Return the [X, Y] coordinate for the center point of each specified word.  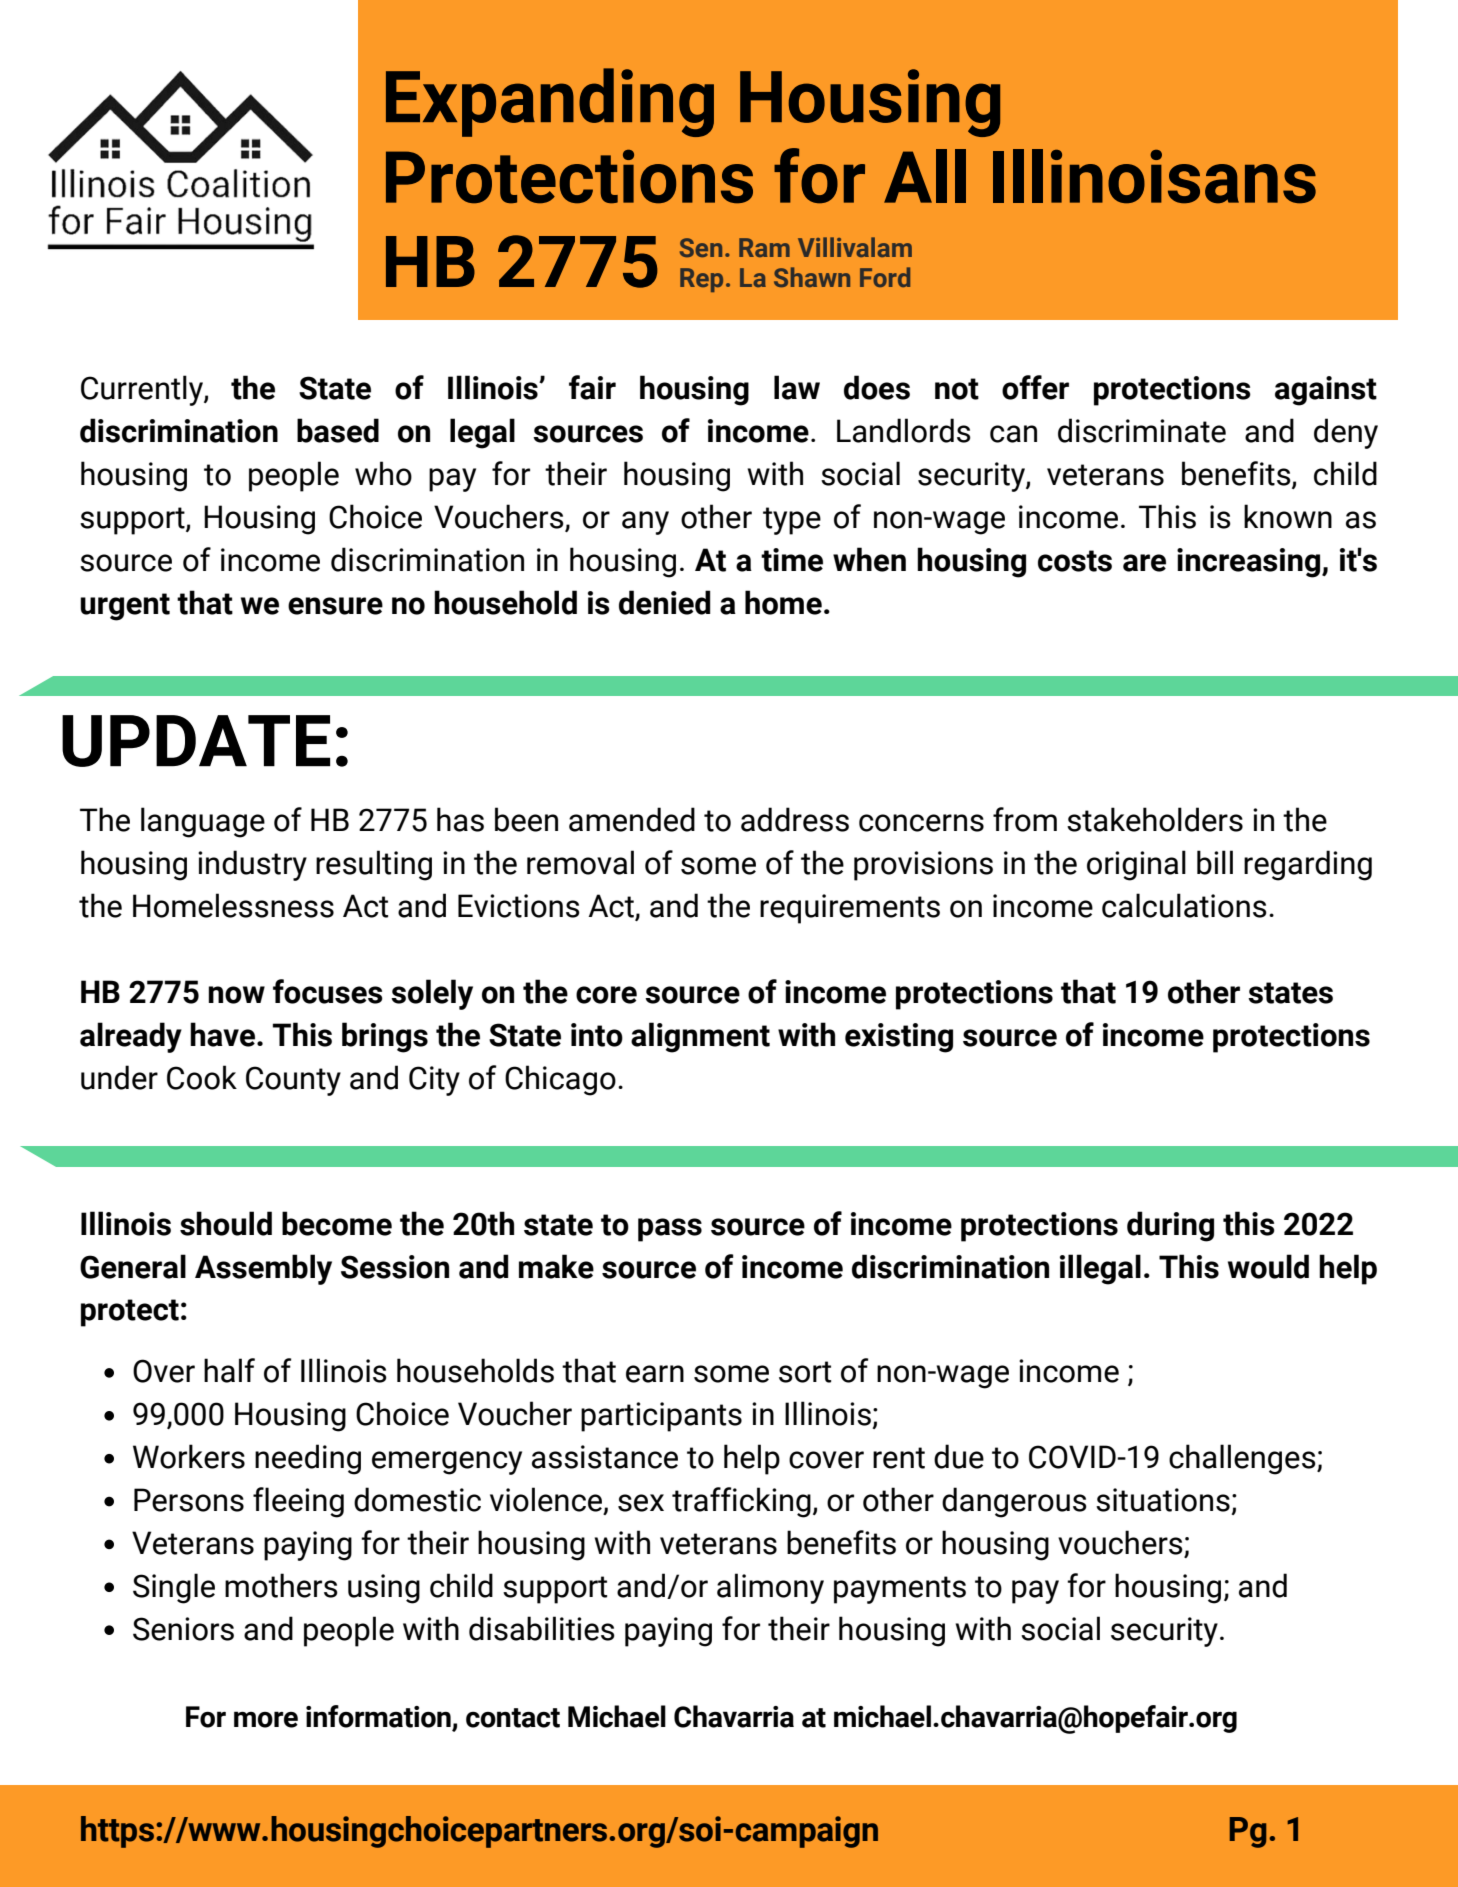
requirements [850, 909]
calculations [1184, 905]
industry [252, 865]
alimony [770, 1588]
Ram [764, 247]
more [266, 1719]
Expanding [550, 102]
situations [1163, 1500]
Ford [885, 277]
